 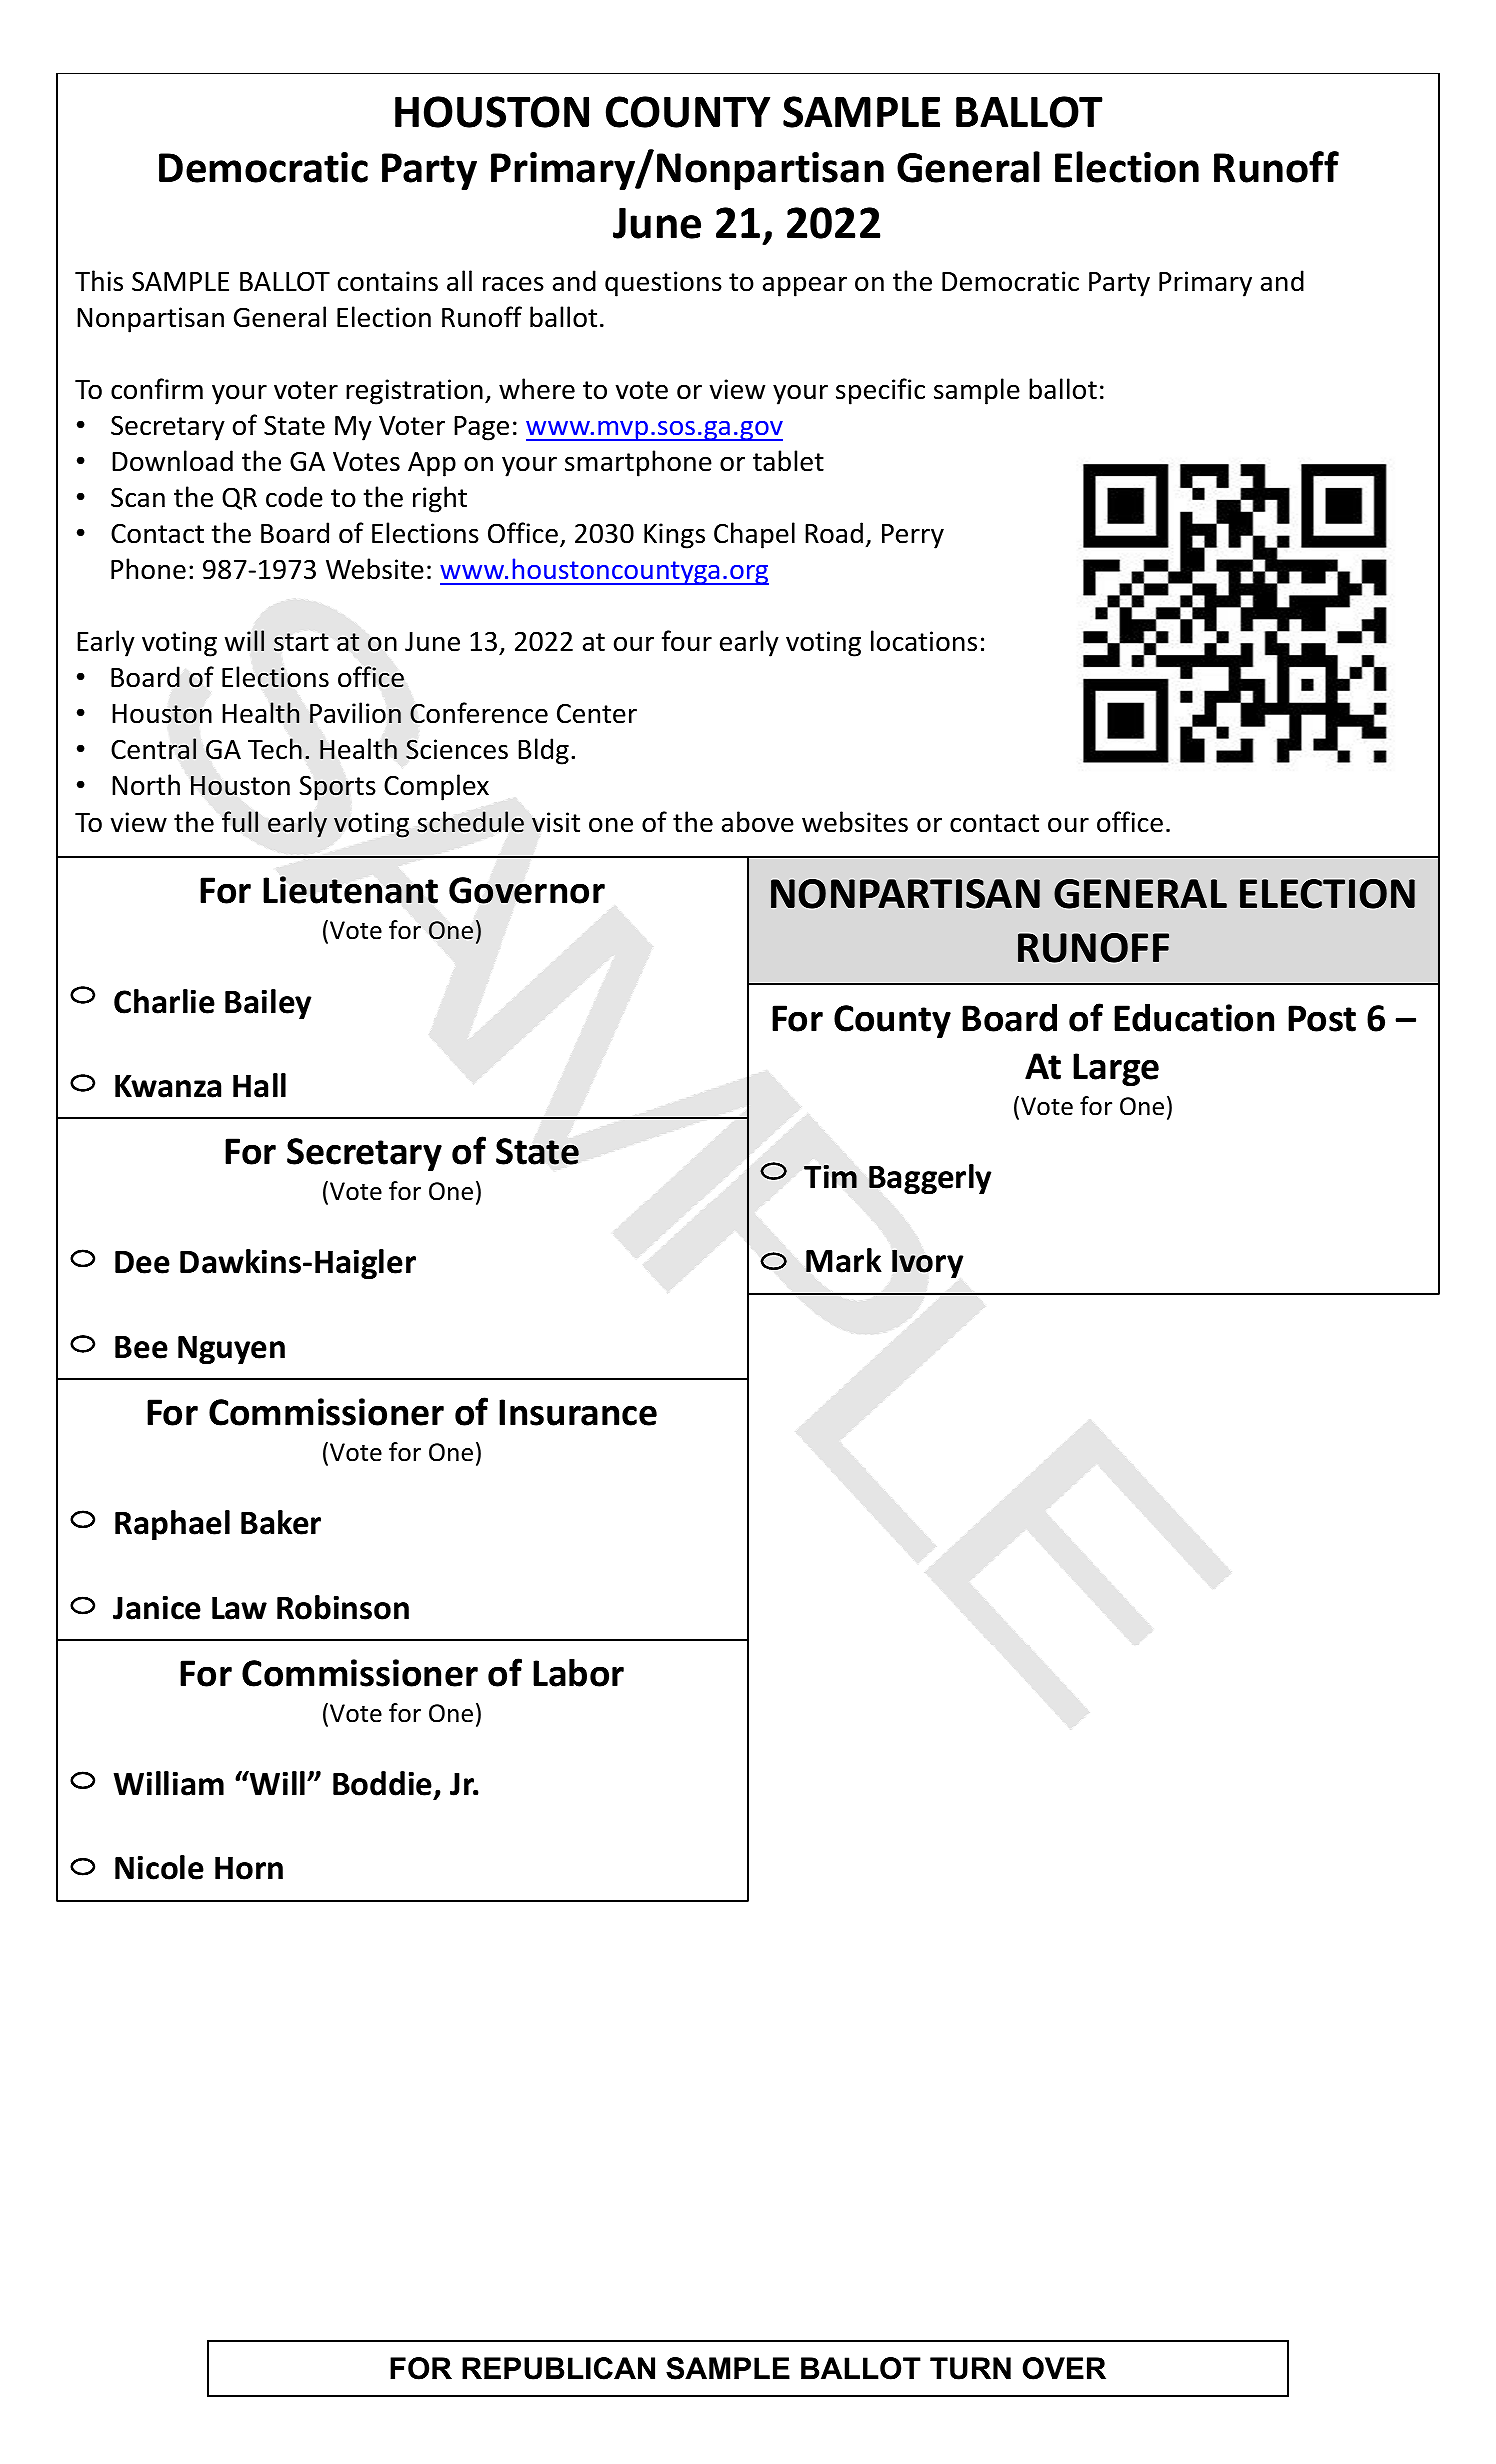 What do you see at coordinates (1116, 1069) in the document?
I see `Large` at bounding box center [1116, 1069].
